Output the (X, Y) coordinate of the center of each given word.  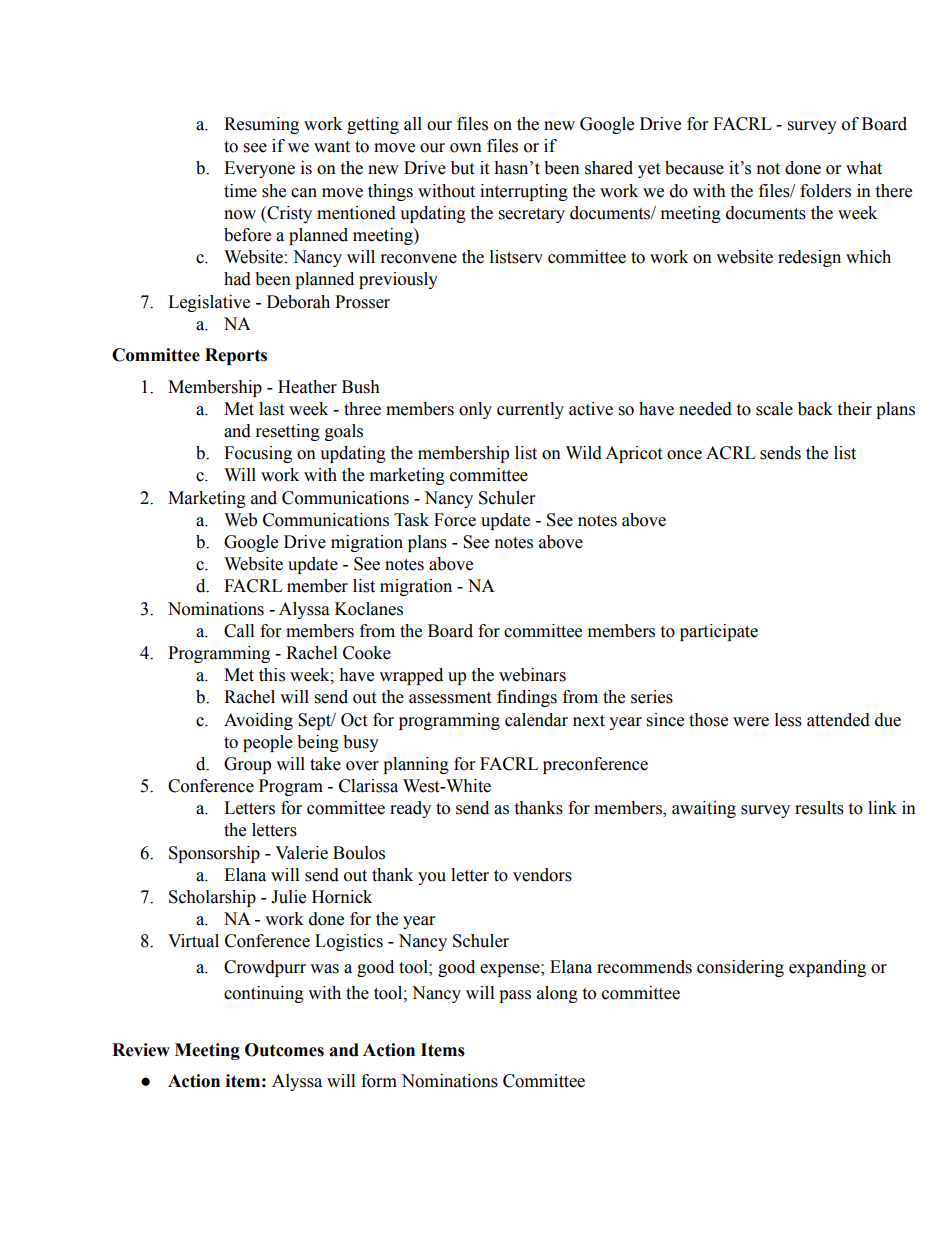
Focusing (258, 454)
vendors (542, 875)
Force (455, 520)
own (466, 148)
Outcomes (284, 1050)
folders (825, 191)
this (272, 675)
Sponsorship (214, 854)
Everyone (259, 169)
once (684, 455)
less (788, 720)
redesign (809, 258)
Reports (236, 356)
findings (527, 698)
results (819, 808)
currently (530, 410)
